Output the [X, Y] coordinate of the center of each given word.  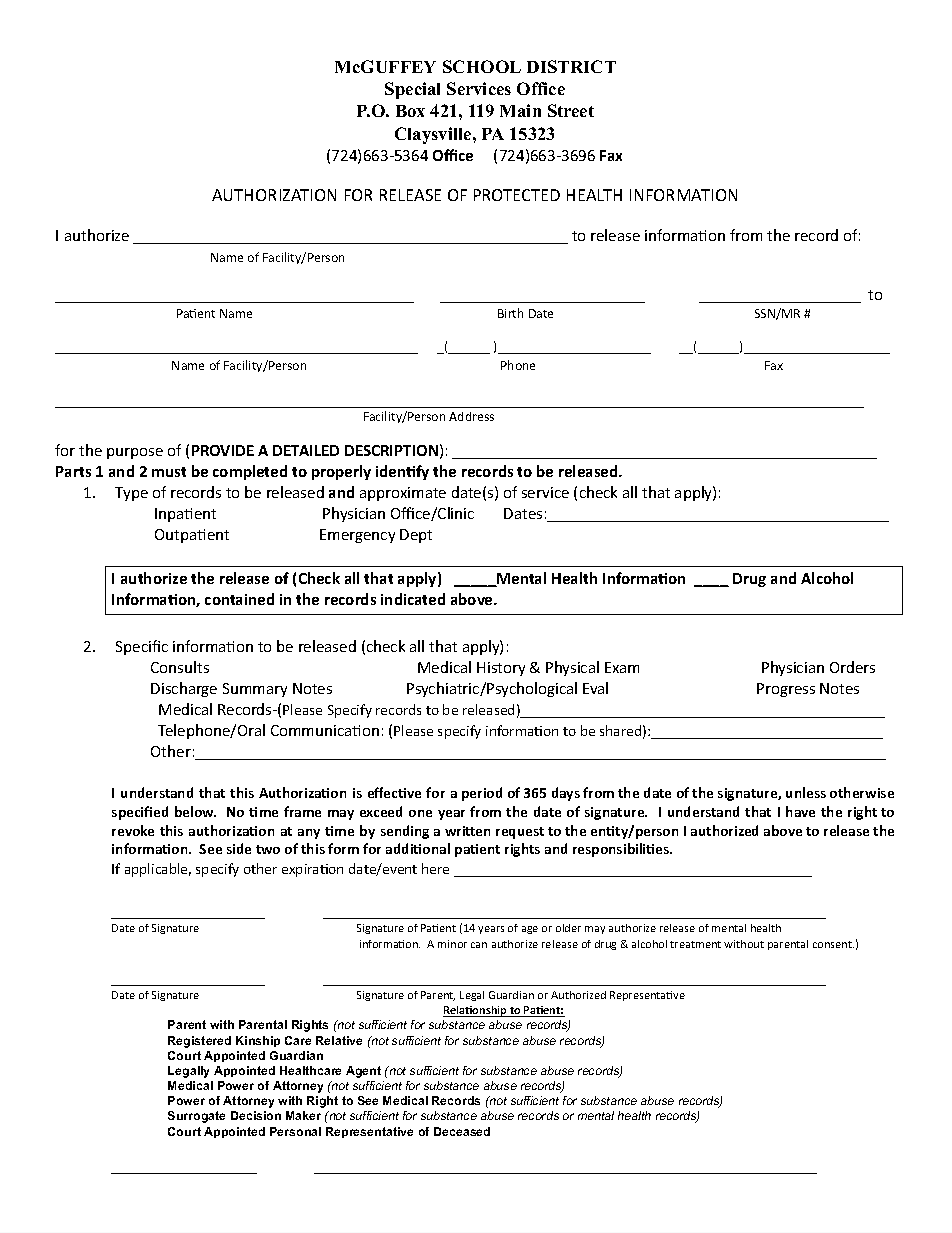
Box [410, 111]
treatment [695, 944]
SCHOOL [482, 66]
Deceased [462, 1131]
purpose [135, 453]
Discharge [184, 689]
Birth [510, 313]
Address [471, 416]
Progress [786, 690]
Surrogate [196, 1117]
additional [418, 848]
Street [571, 110]
